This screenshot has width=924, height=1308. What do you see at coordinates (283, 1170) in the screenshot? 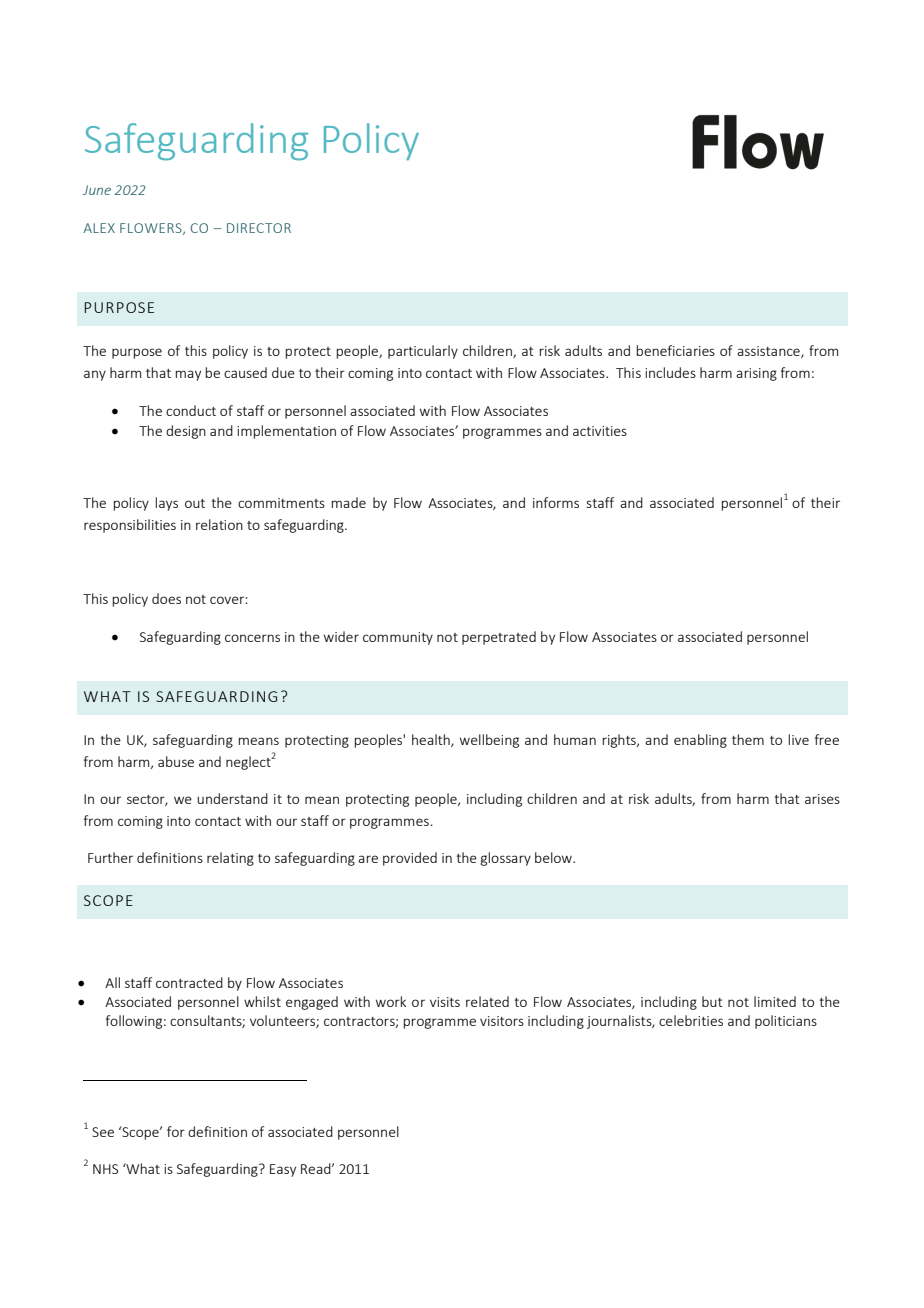
I see `Easy` at bounding box center [283, 1170].
